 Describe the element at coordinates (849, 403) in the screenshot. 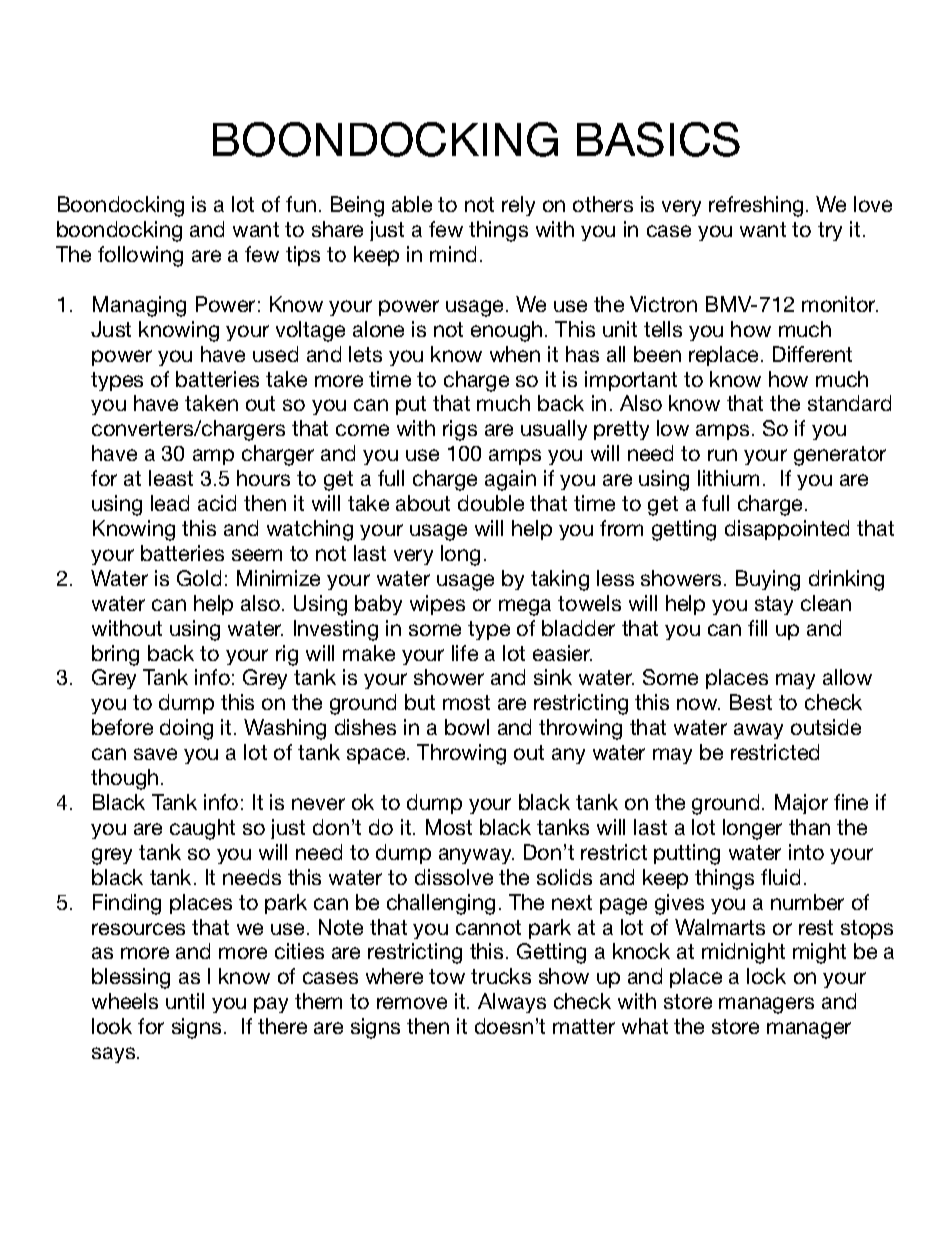

I see `standard` at that location.
